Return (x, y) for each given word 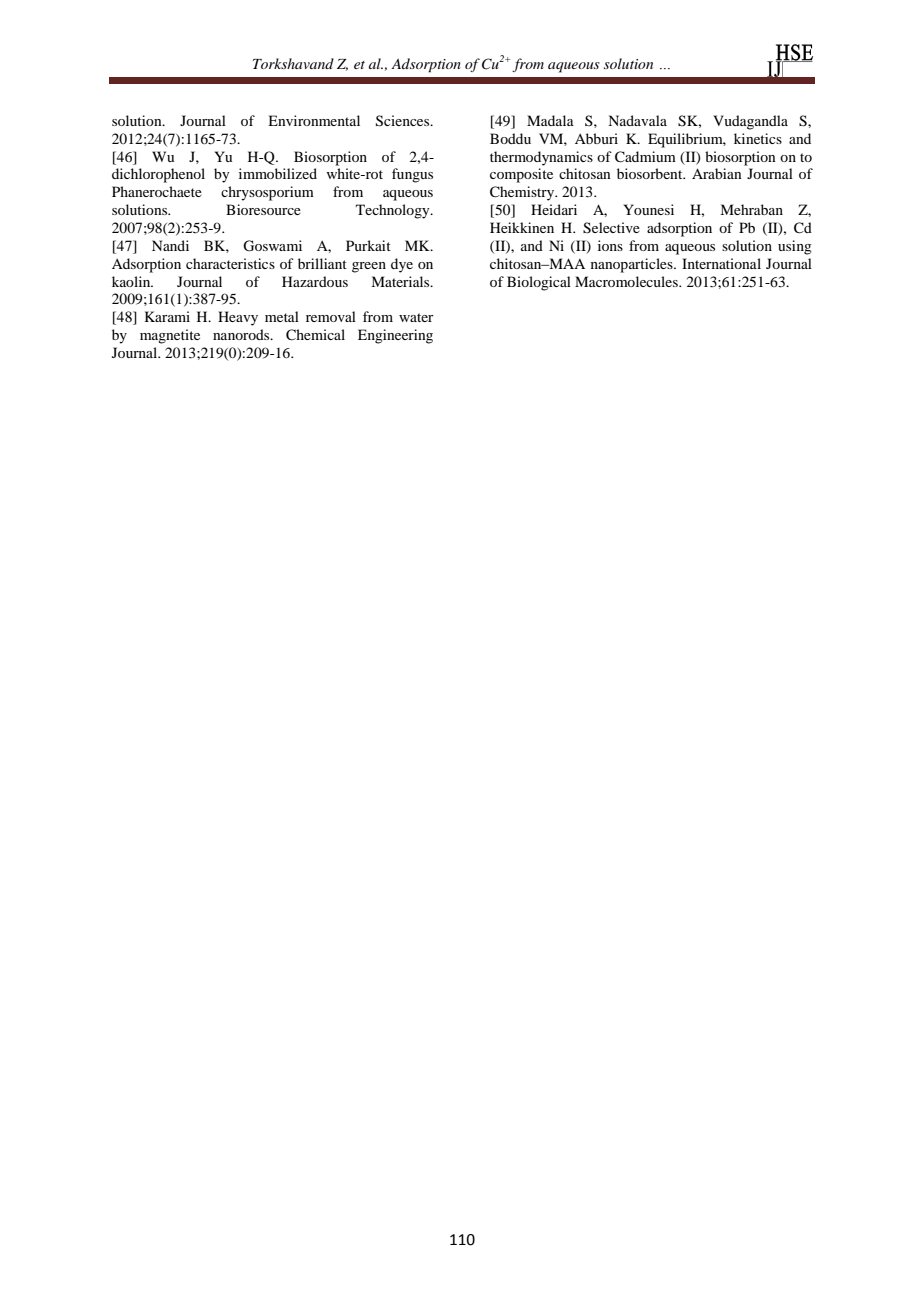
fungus (412, 175)
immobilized (278, 173)
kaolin (132, 281)
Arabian (717, 173)
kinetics (758, 138)
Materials (401, 281)
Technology (394, 211)
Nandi (170, 245)
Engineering (395, 336)
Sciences (404, 121)
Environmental (314, 120)
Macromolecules (627, 281)
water (416, 317)
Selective (611, 228)
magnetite (170, 336)
